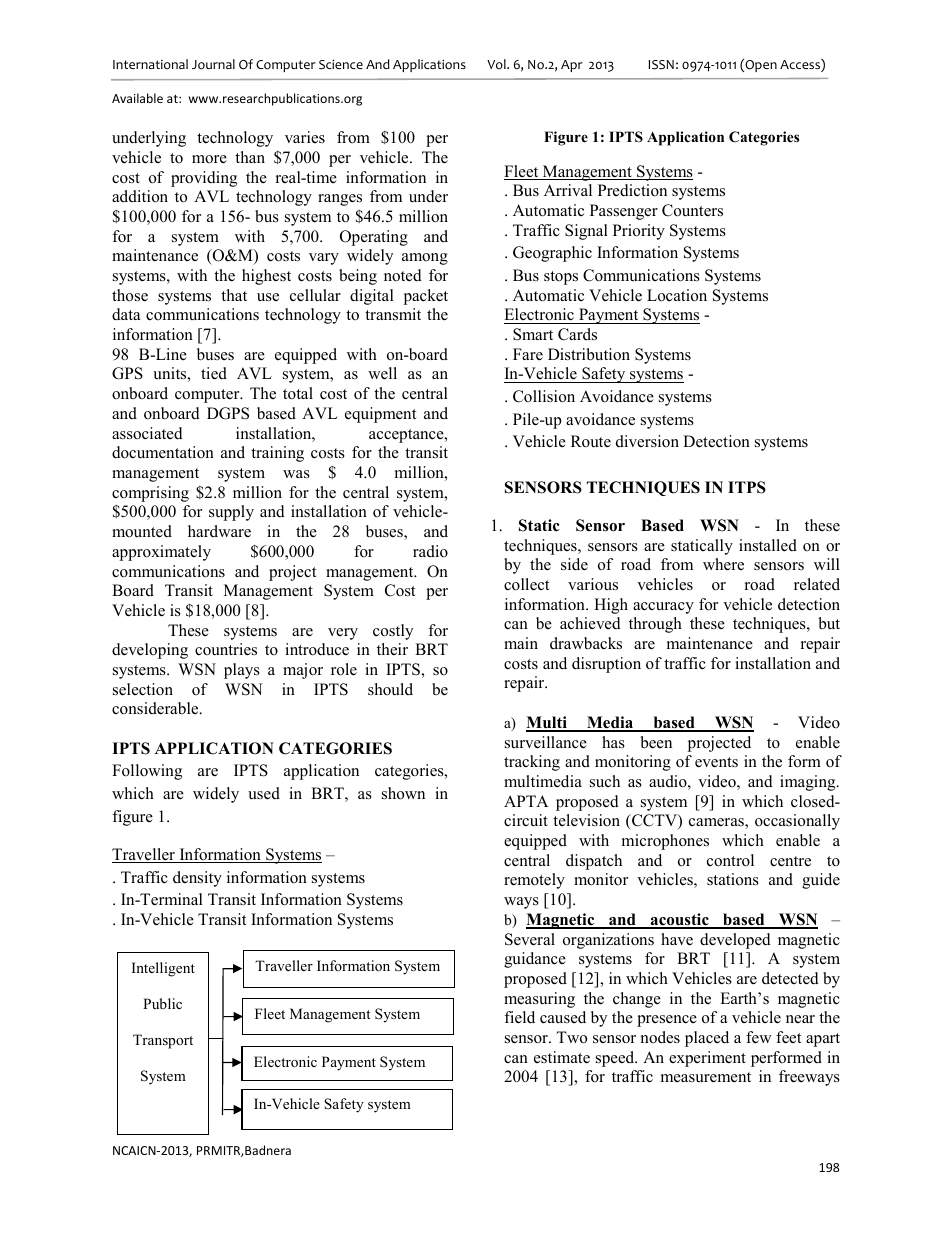 The image size is (952, 1233). I want to click on packet, so click(426, 297).
